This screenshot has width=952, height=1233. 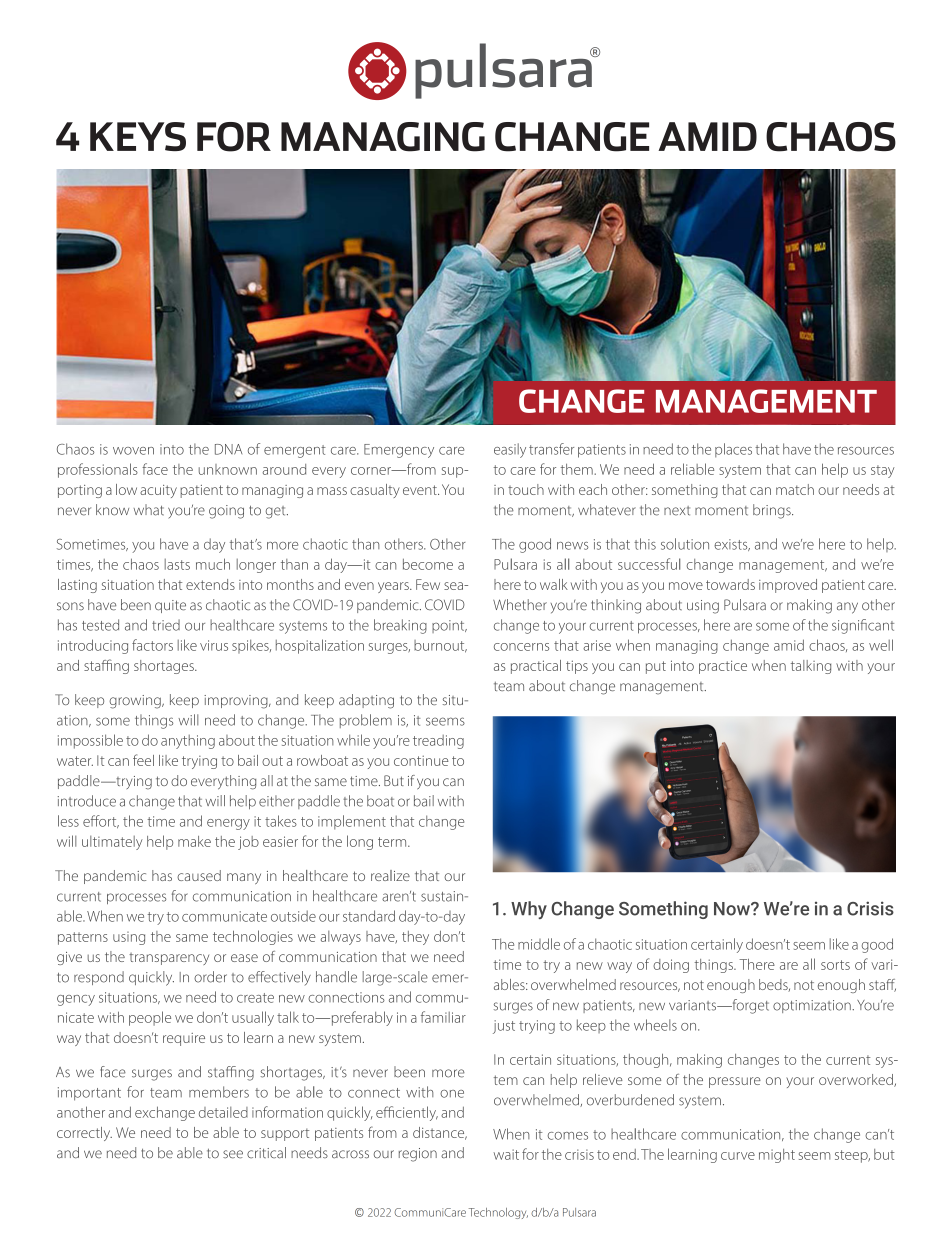 What do you see at coordinates (84, 1134) in the screenshot?
I see `correctly` at bounding box center [84, 1134].
